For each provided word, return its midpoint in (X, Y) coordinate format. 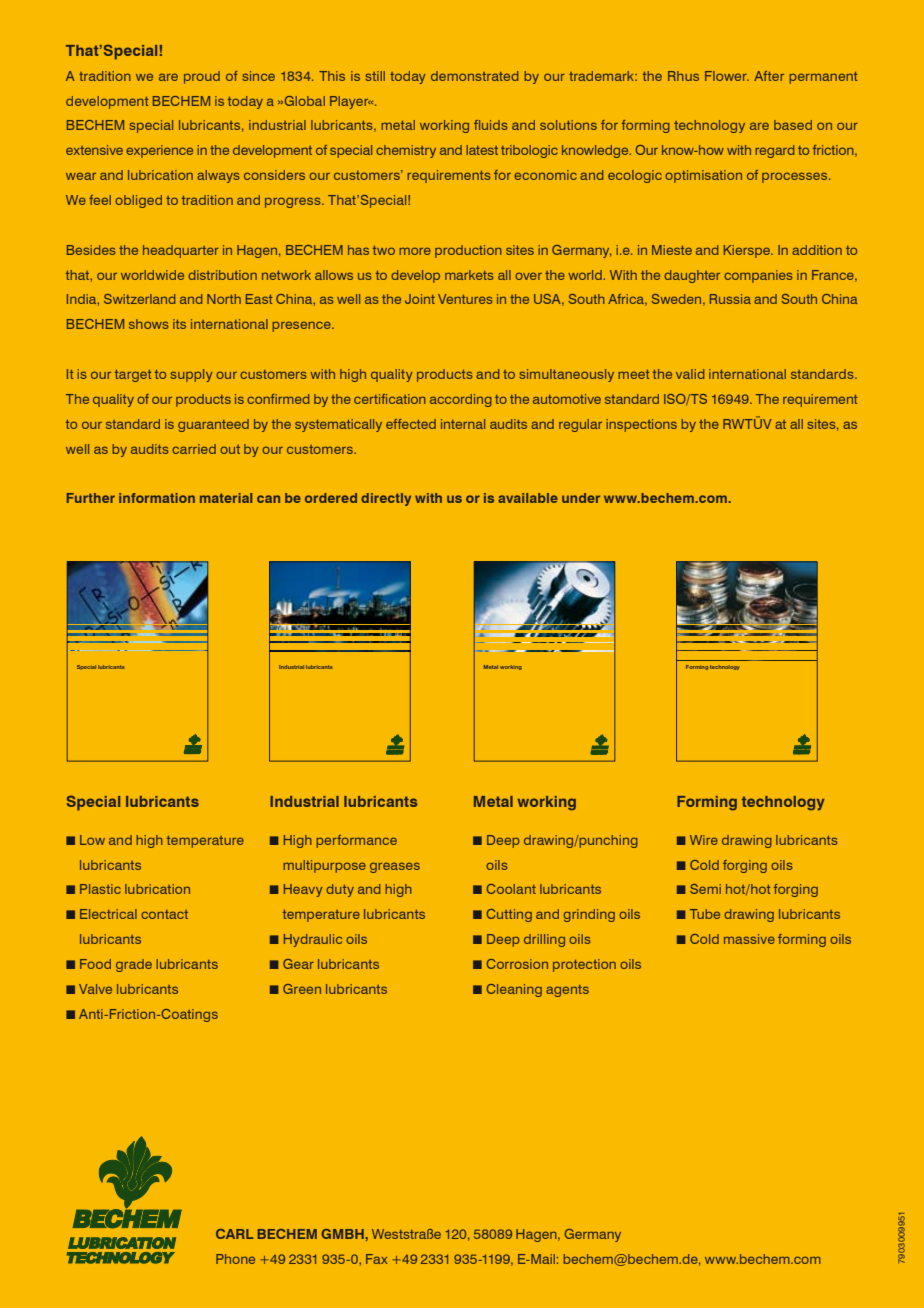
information (157, 498)
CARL (234, 1234)
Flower (727, 76)
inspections (641, 425)
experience (159, 151)
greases (395, 867)
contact (164, 914)
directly (386, 499)
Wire (704, 840)
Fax (377, 1259)
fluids (491, 125)
